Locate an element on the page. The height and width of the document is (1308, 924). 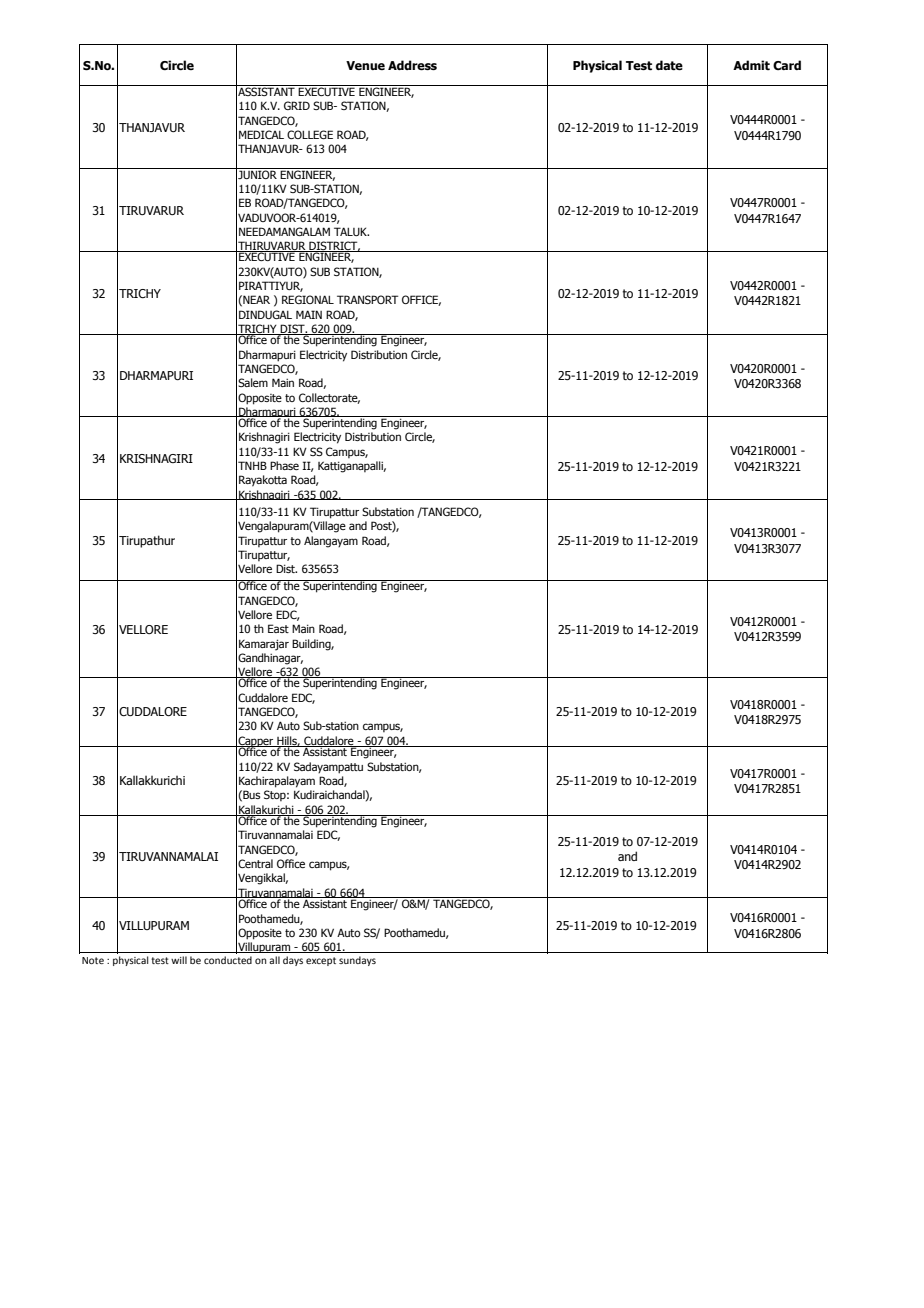
Admit is located at coordinates (751, 65).
